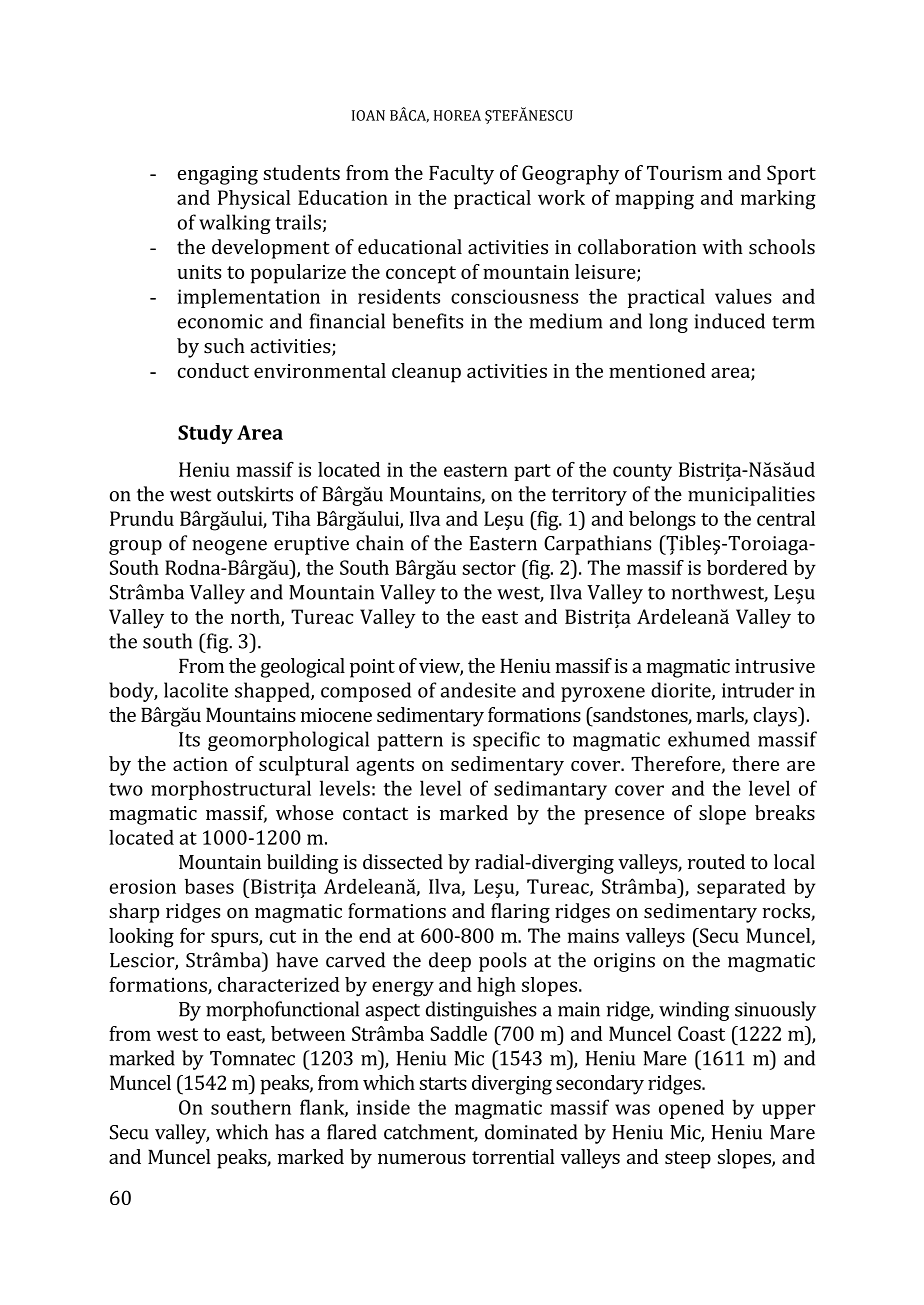 The height and width of the document is (1305, 924). I want to click on has, so click(289, 1132).
